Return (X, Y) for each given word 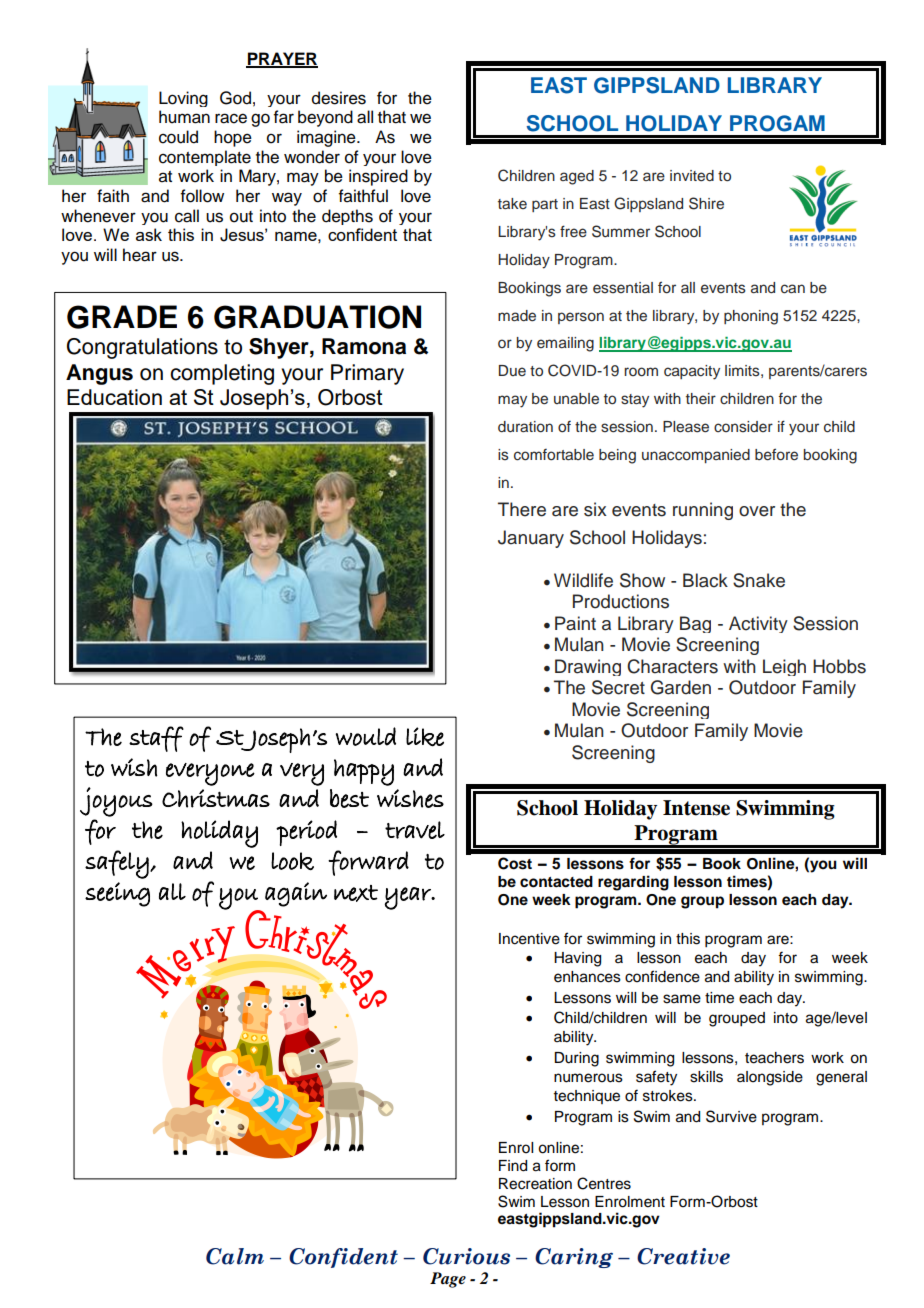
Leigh (784, 667)
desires (339, 98)
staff (156, 739)
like (425, 737)
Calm (235, 1256)
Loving (183, 99)
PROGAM (777, 123)
